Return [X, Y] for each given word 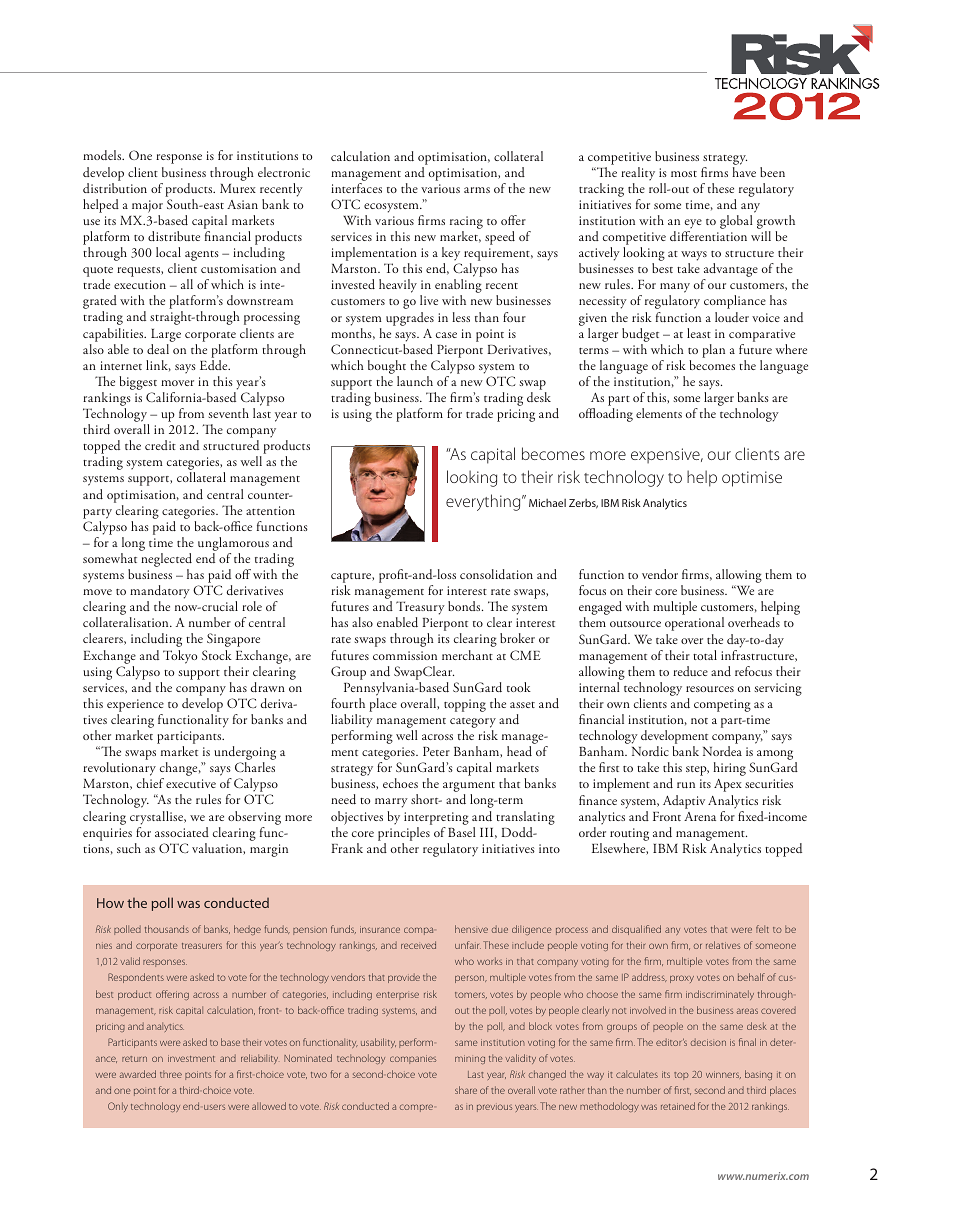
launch [415, 381]
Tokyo [180, 657]
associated [182, 832]
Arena [700, 816]
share [466, 1090]
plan [713, 351]
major [147, 206]
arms [477, 190]
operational [694, 624]
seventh [229, 413]
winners [723, 1075]
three [171, 1074]
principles [404, 834]
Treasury [420, 609]
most [684, 174]
